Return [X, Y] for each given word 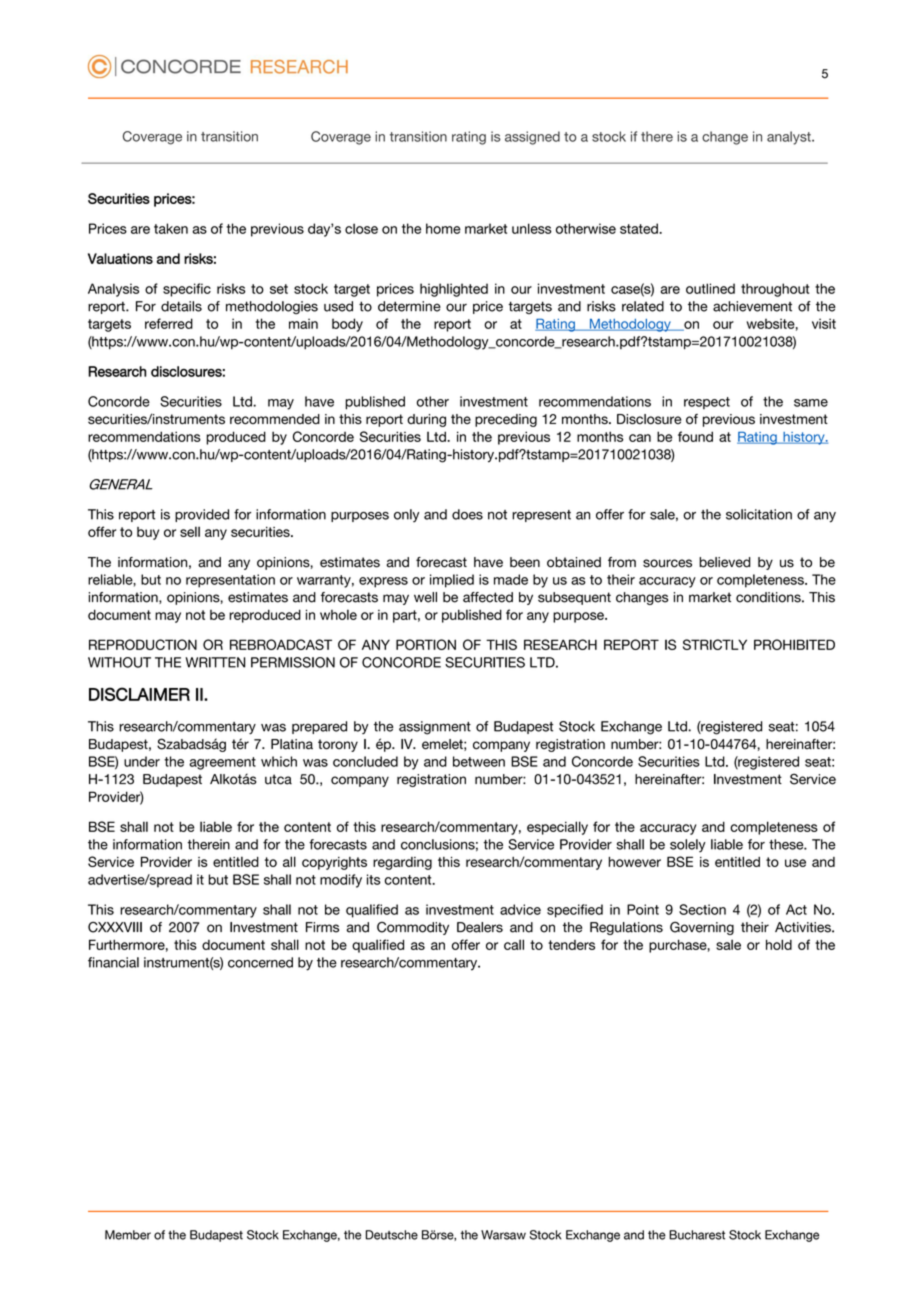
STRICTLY [715, 644]
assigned [532, 138]
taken [171, 228]
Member [128, 1235]
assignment [435, 728]
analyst [790, 138]
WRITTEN [215, 662]
